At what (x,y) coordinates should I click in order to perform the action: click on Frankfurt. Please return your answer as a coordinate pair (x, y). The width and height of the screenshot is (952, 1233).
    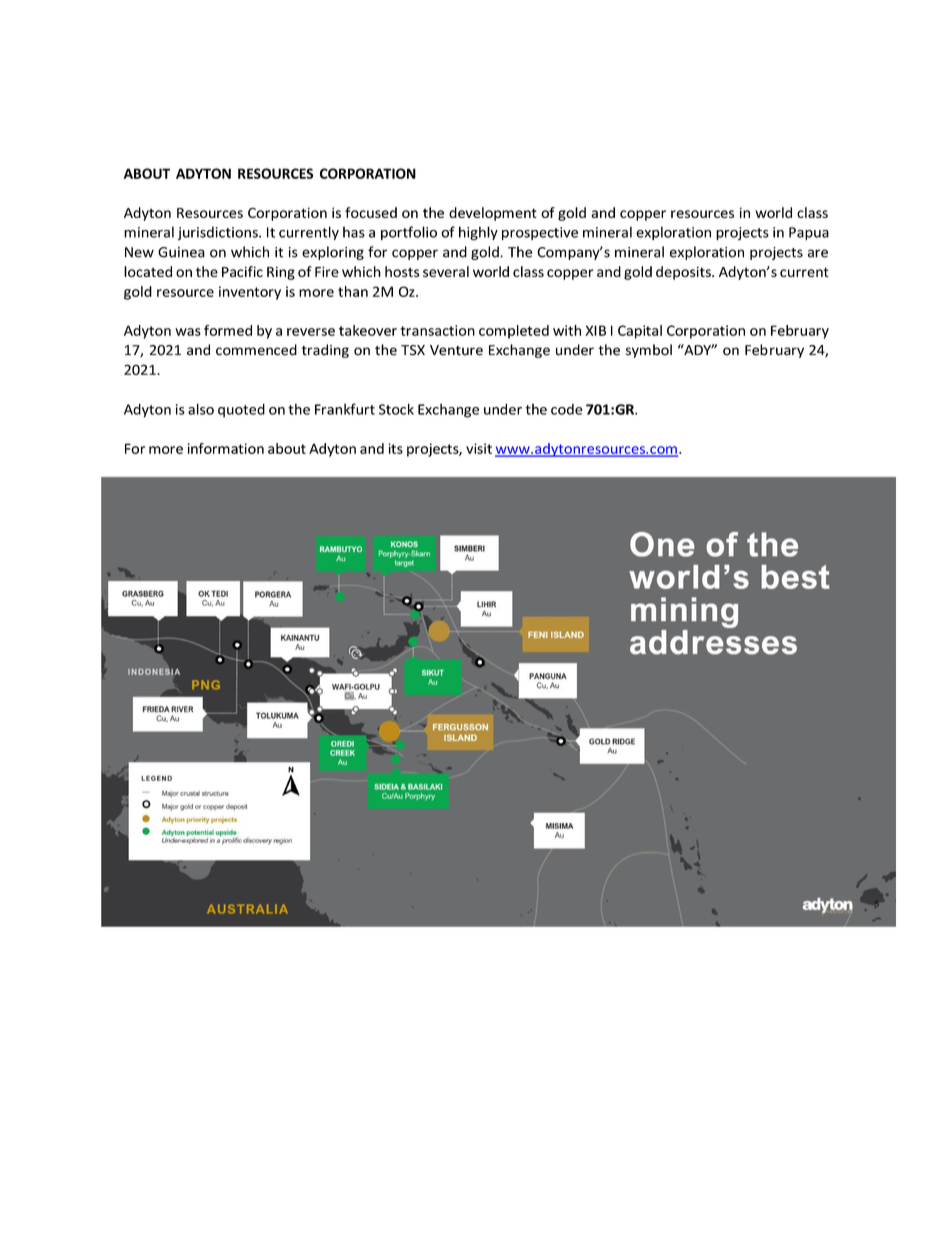
    Looking at the image, I should click on (345, 409).
